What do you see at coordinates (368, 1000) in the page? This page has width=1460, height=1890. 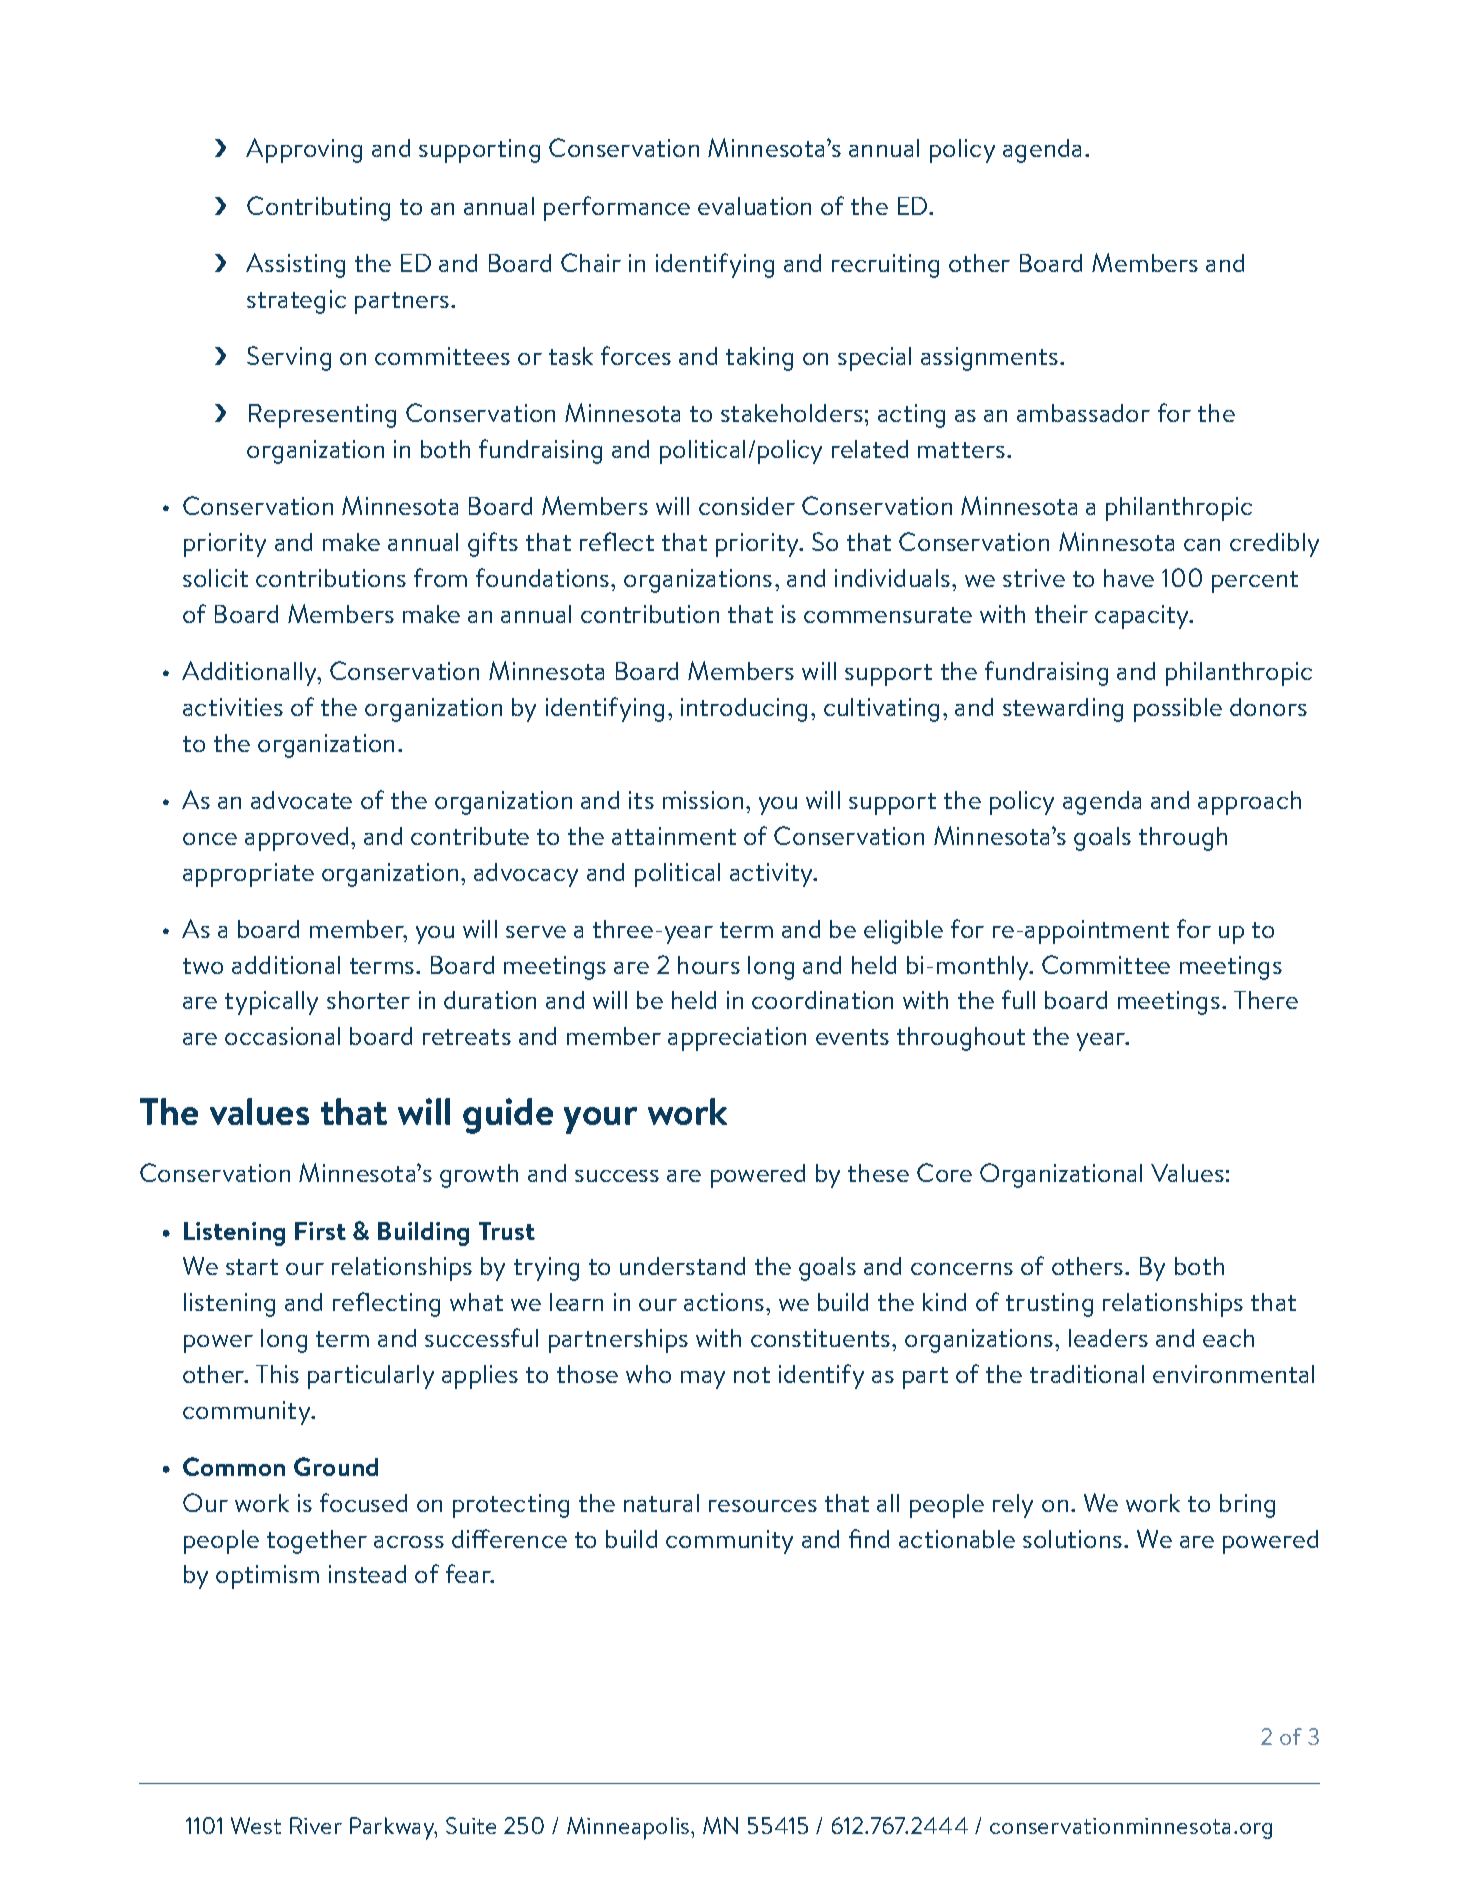 I see `shorter` at bounding box center [368, 1000].
